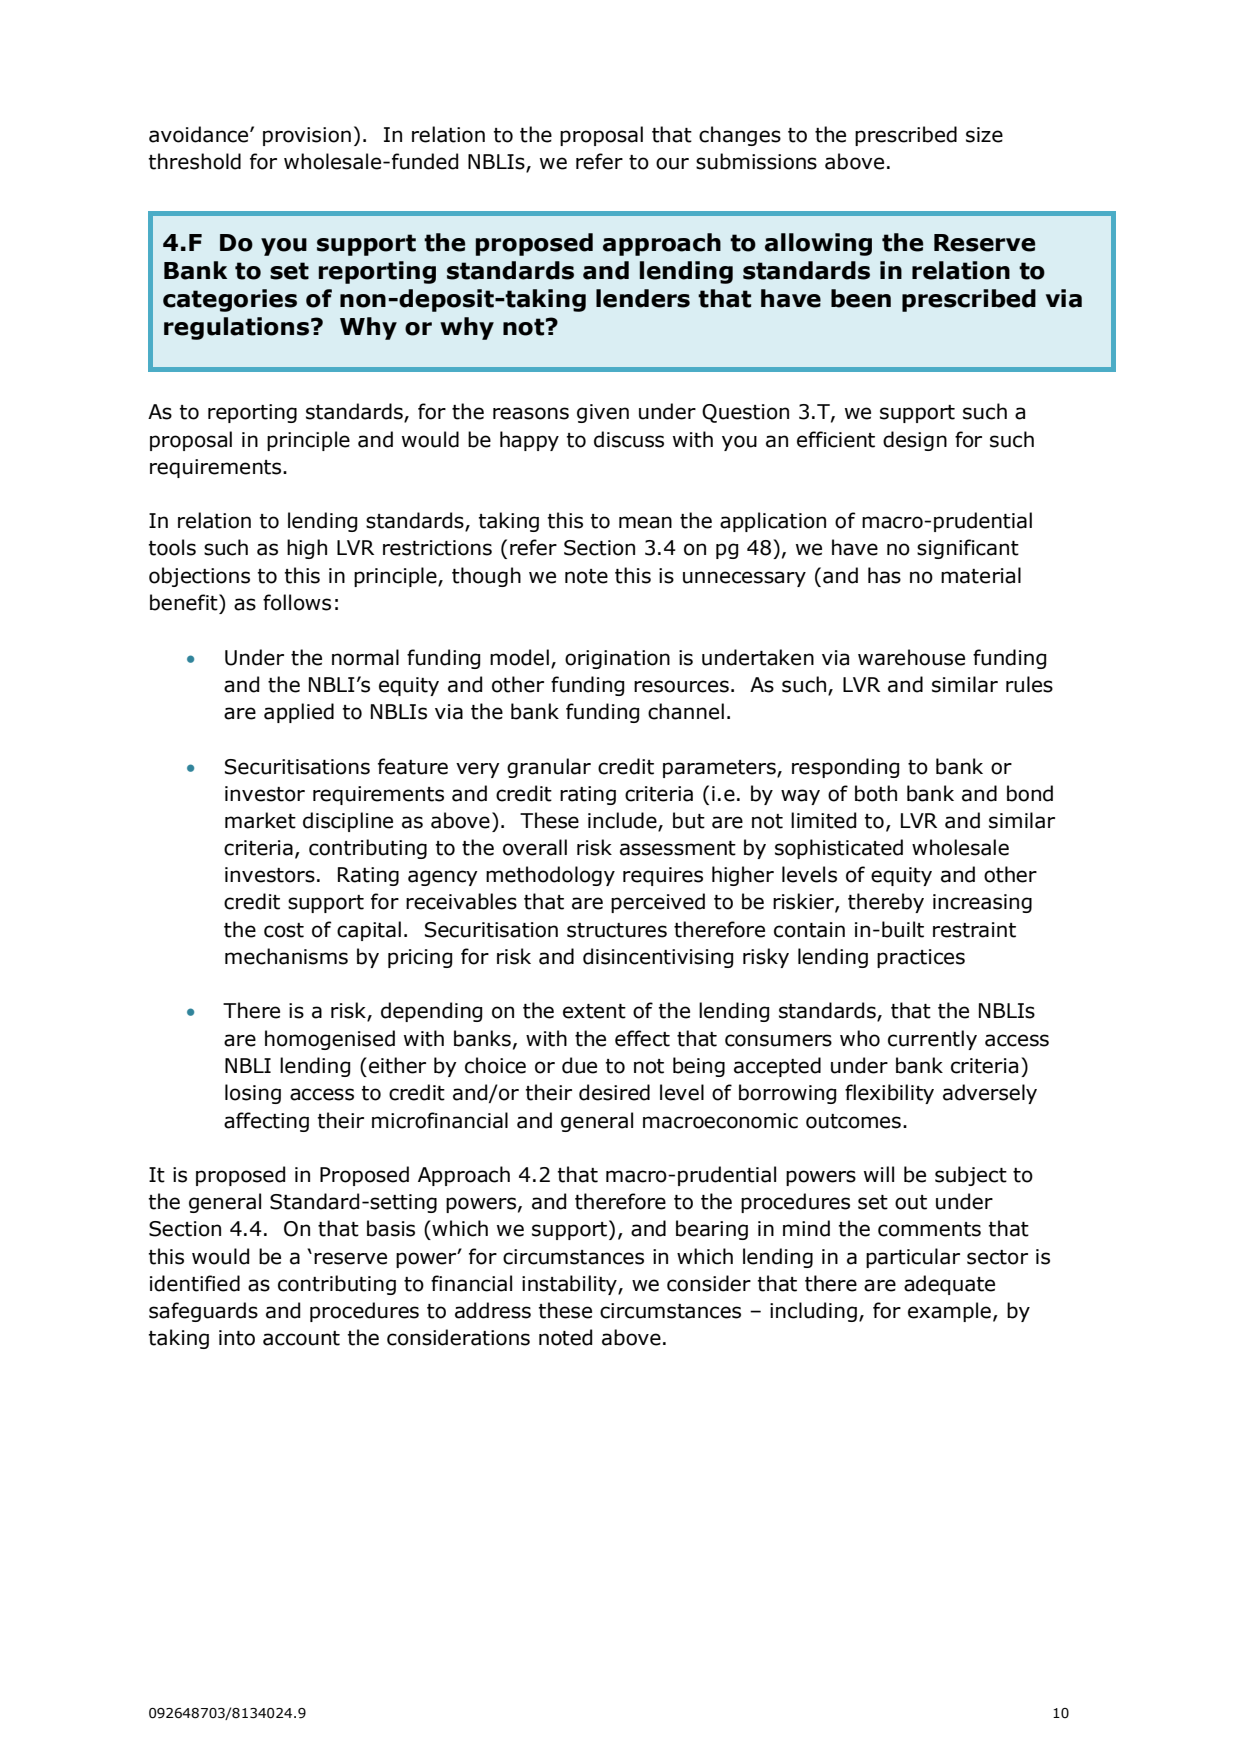 The height and width of the screenshot is (1763, 1247). Describe the element at coordinates (301, 1338) in the screenshot. I see `account` at that location.
